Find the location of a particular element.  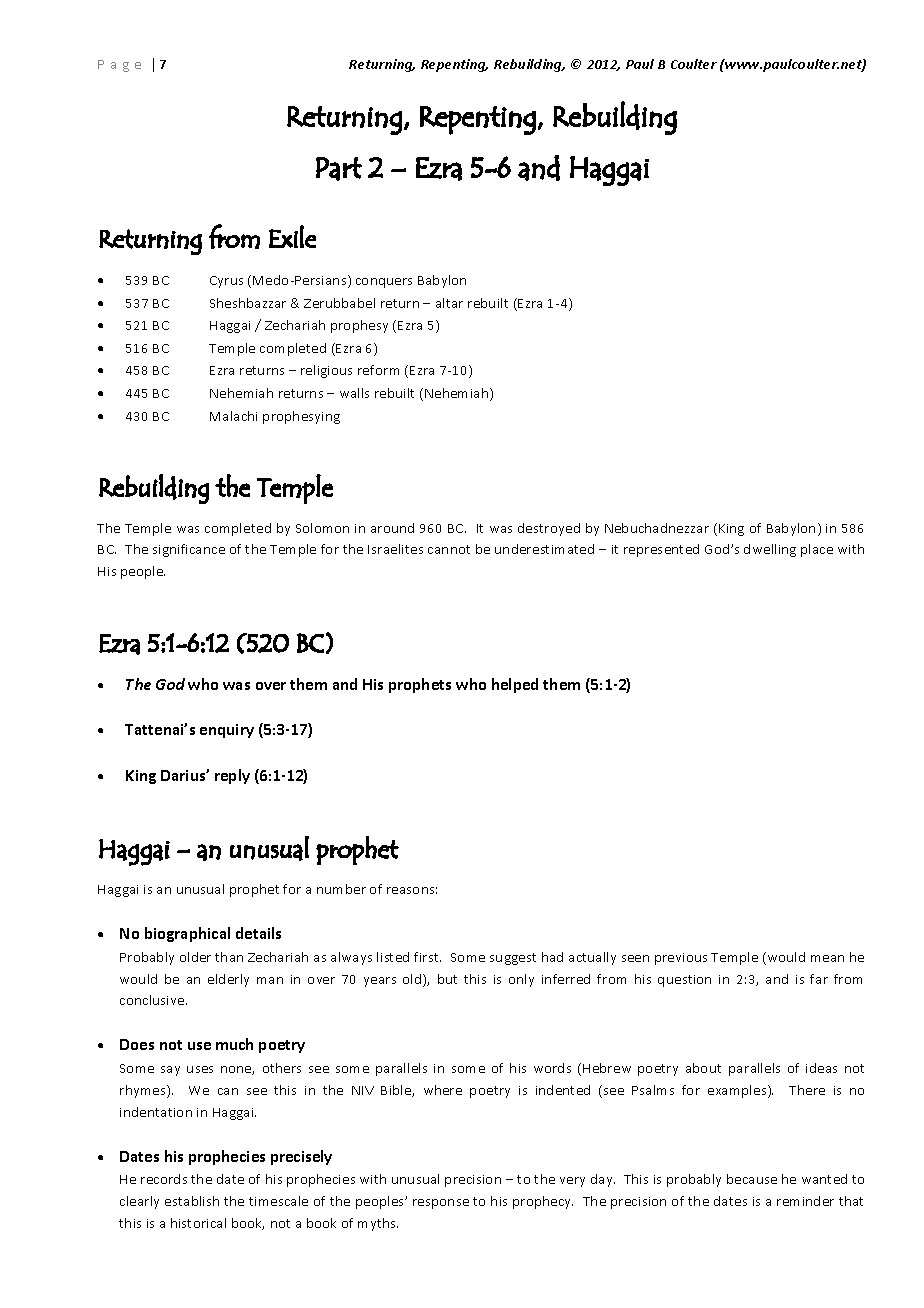

altar is located at coordinates (449, 303).
